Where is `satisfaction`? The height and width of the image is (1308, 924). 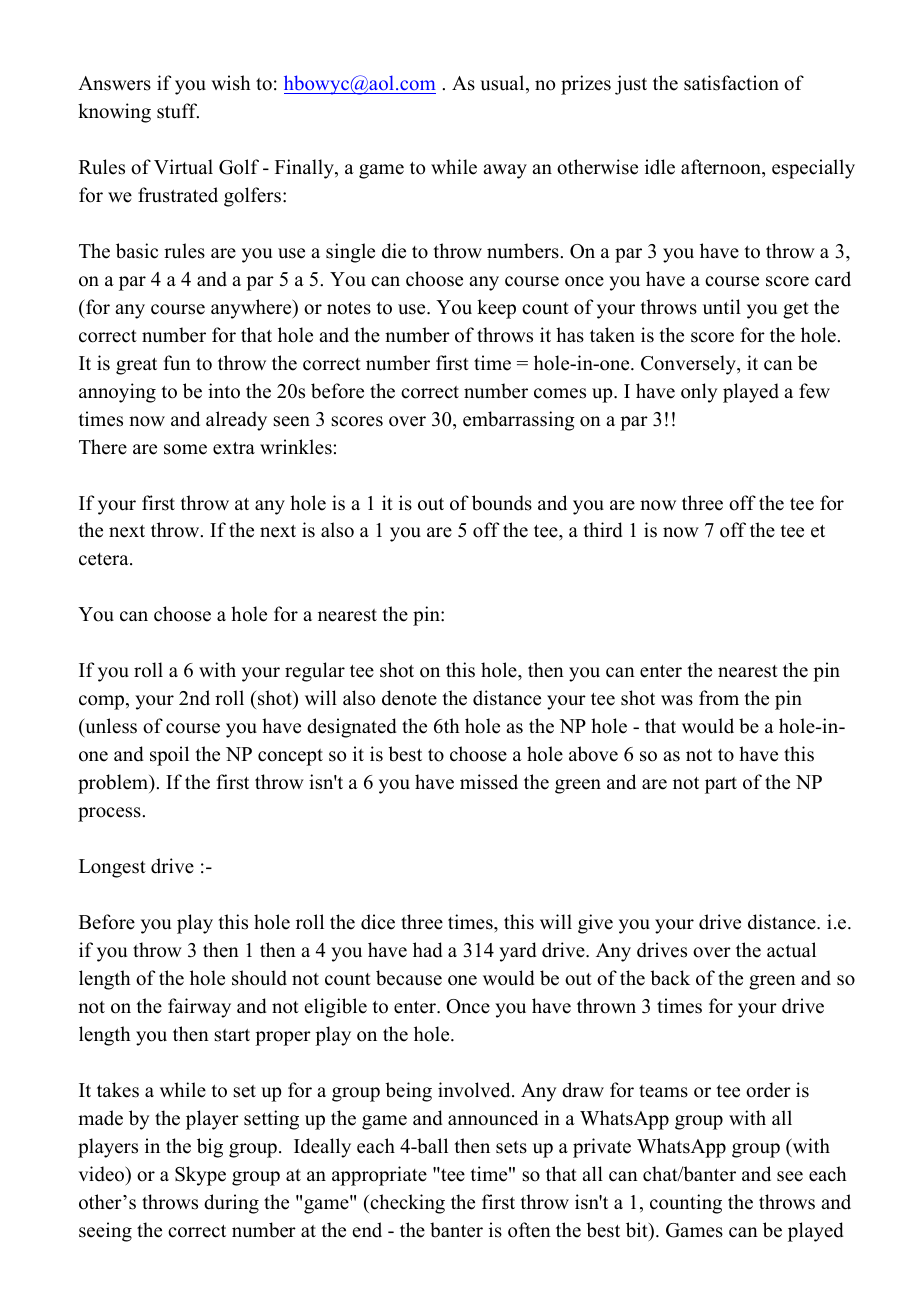
satisfaction is located at coordinates (731, 83).
